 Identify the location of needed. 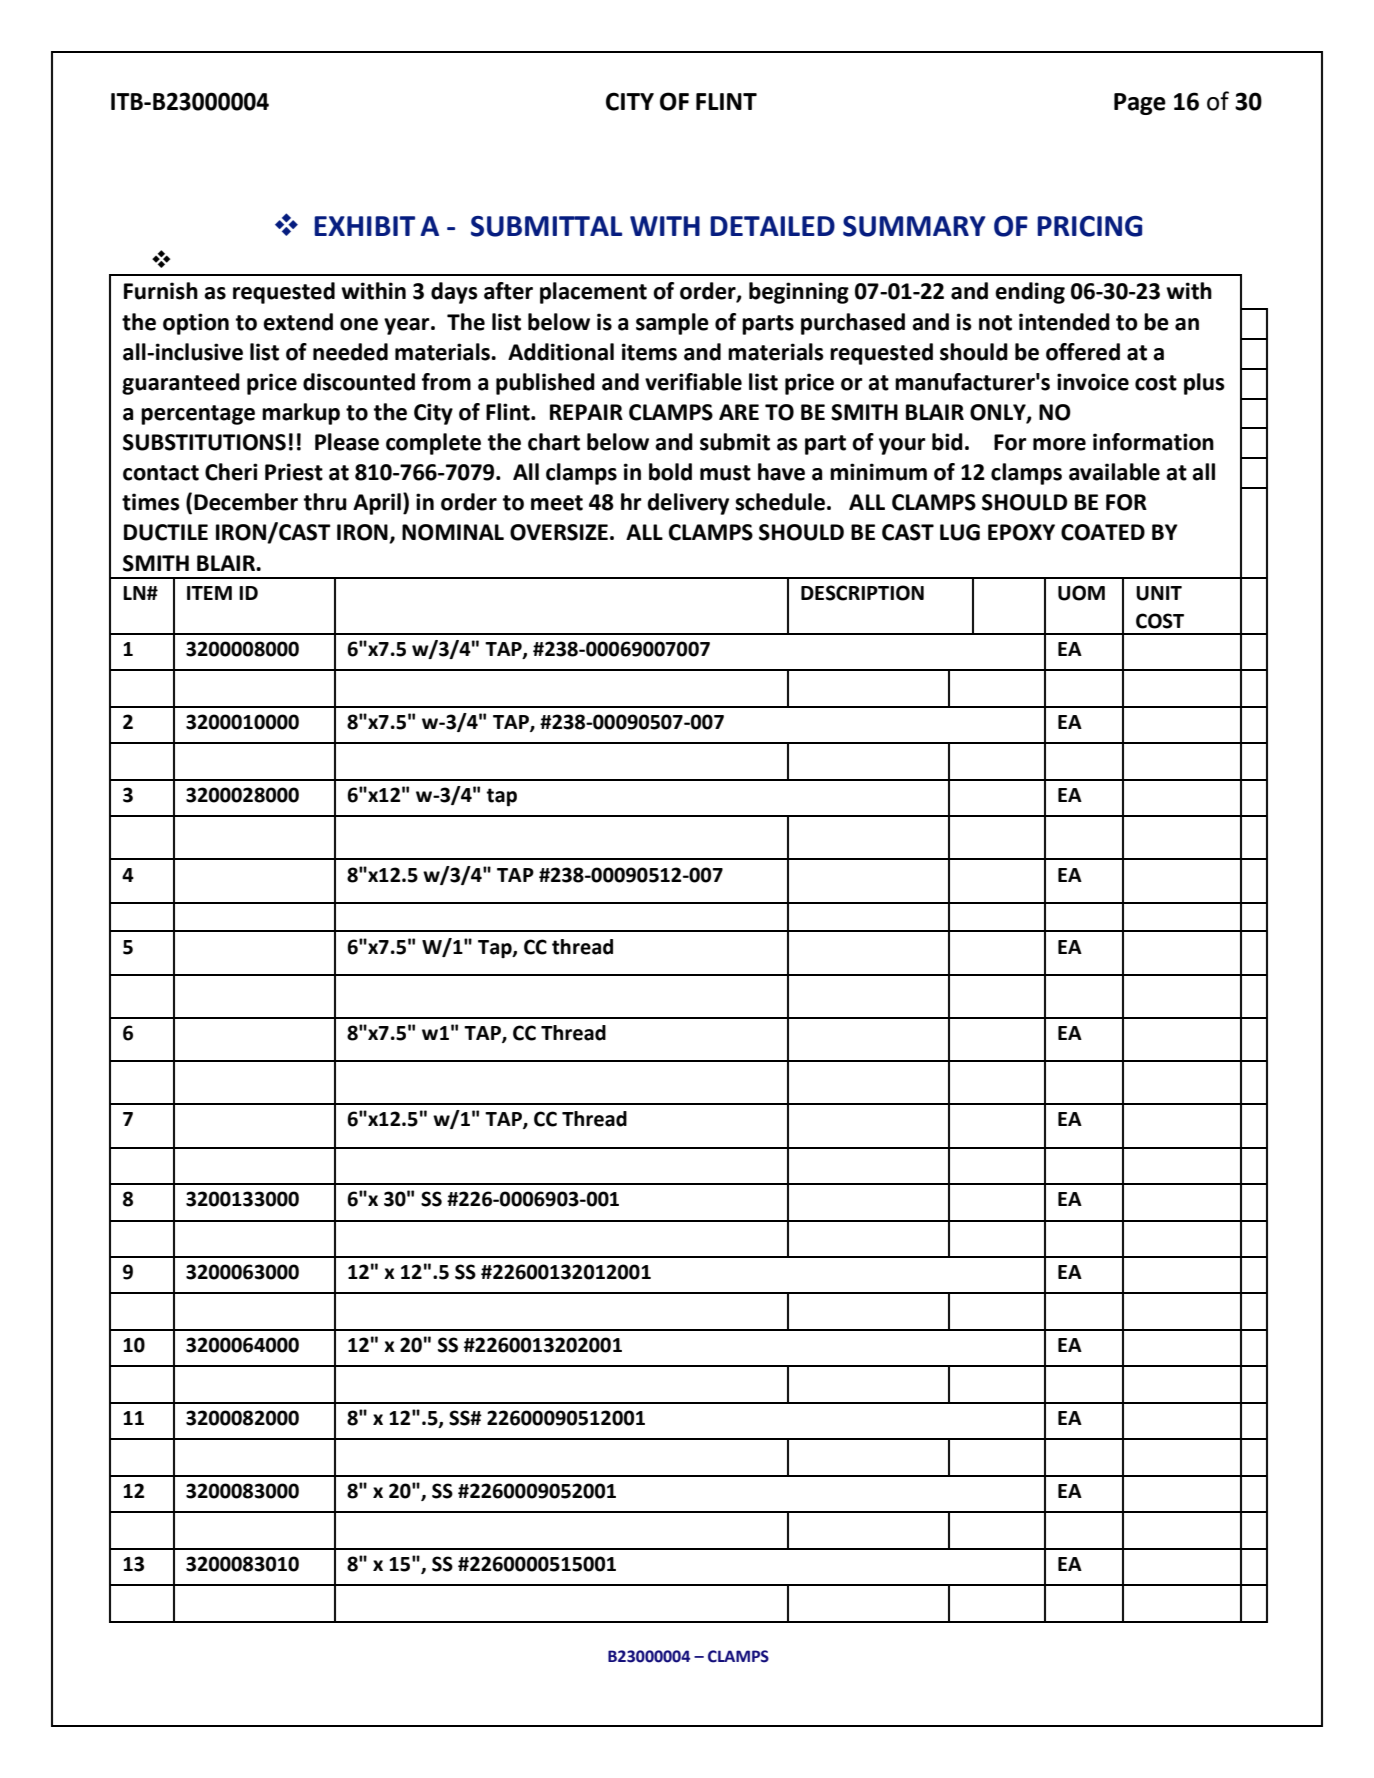
(350, 352).
